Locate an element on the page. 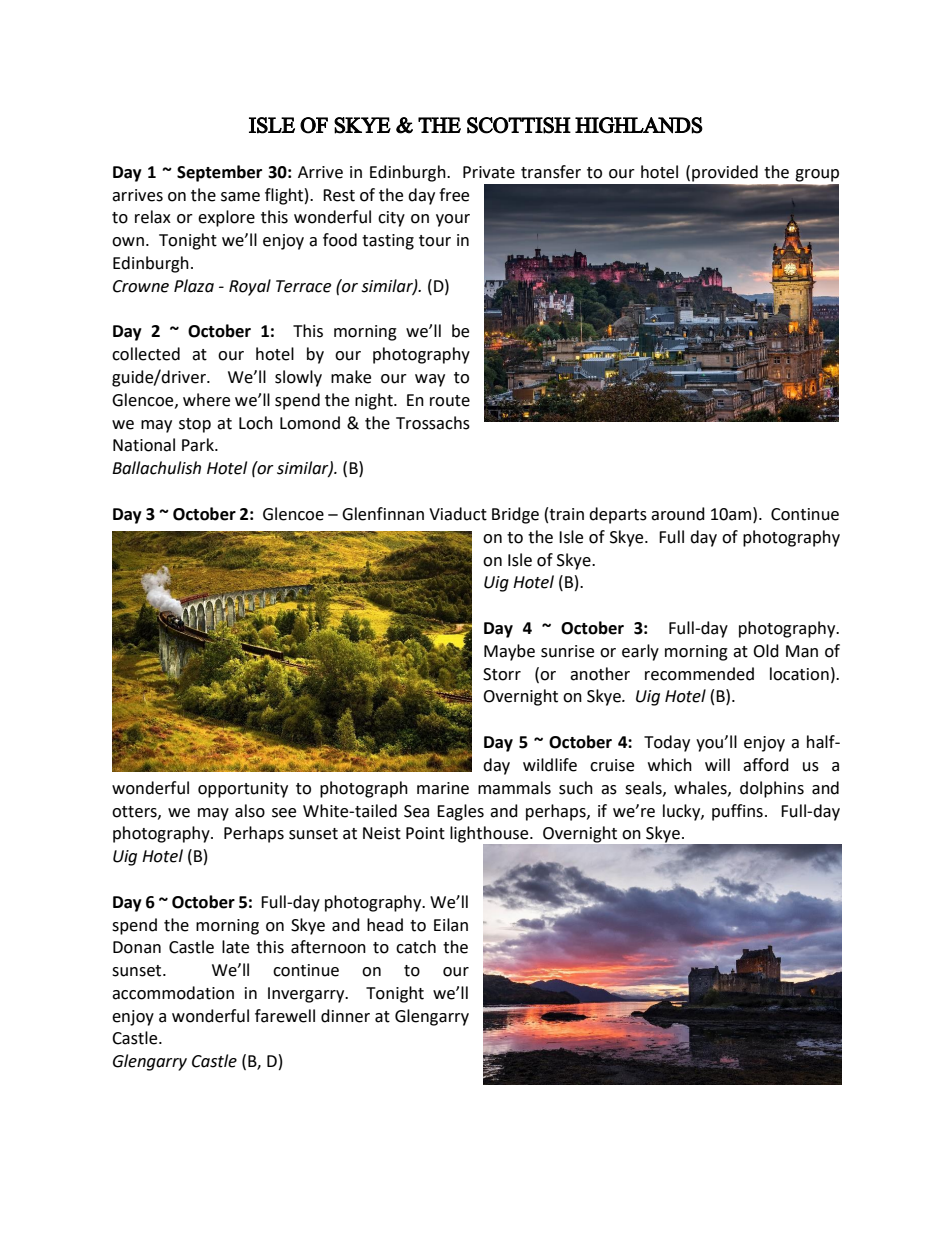  way is located at coordinates (430, 380).
